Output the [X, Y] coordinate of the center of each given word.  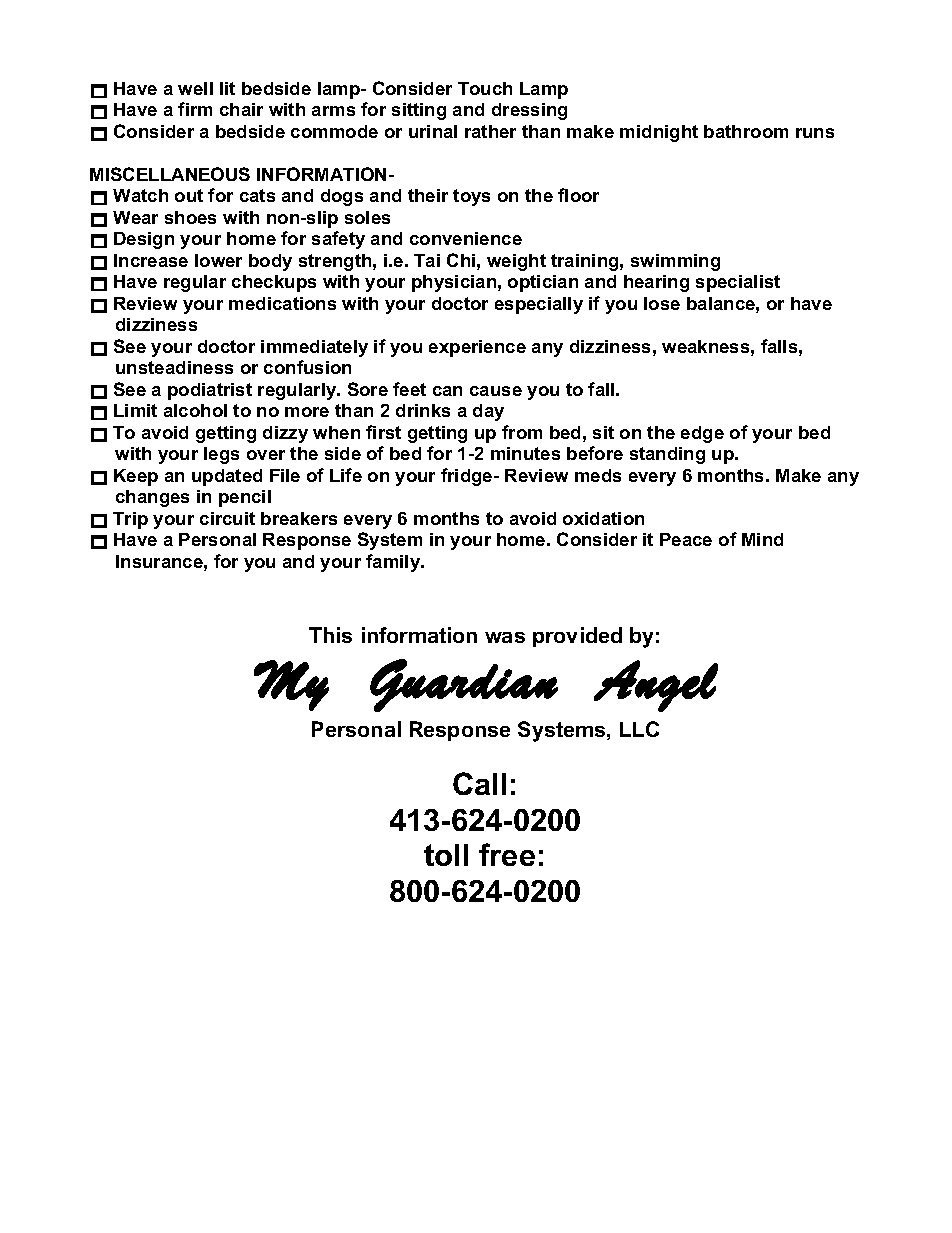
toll [446, 855]
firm [195, 109]
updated [227, 477]
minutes [525, 453]
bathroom [746, 131]
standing [667, 455]
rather [490, 131]
